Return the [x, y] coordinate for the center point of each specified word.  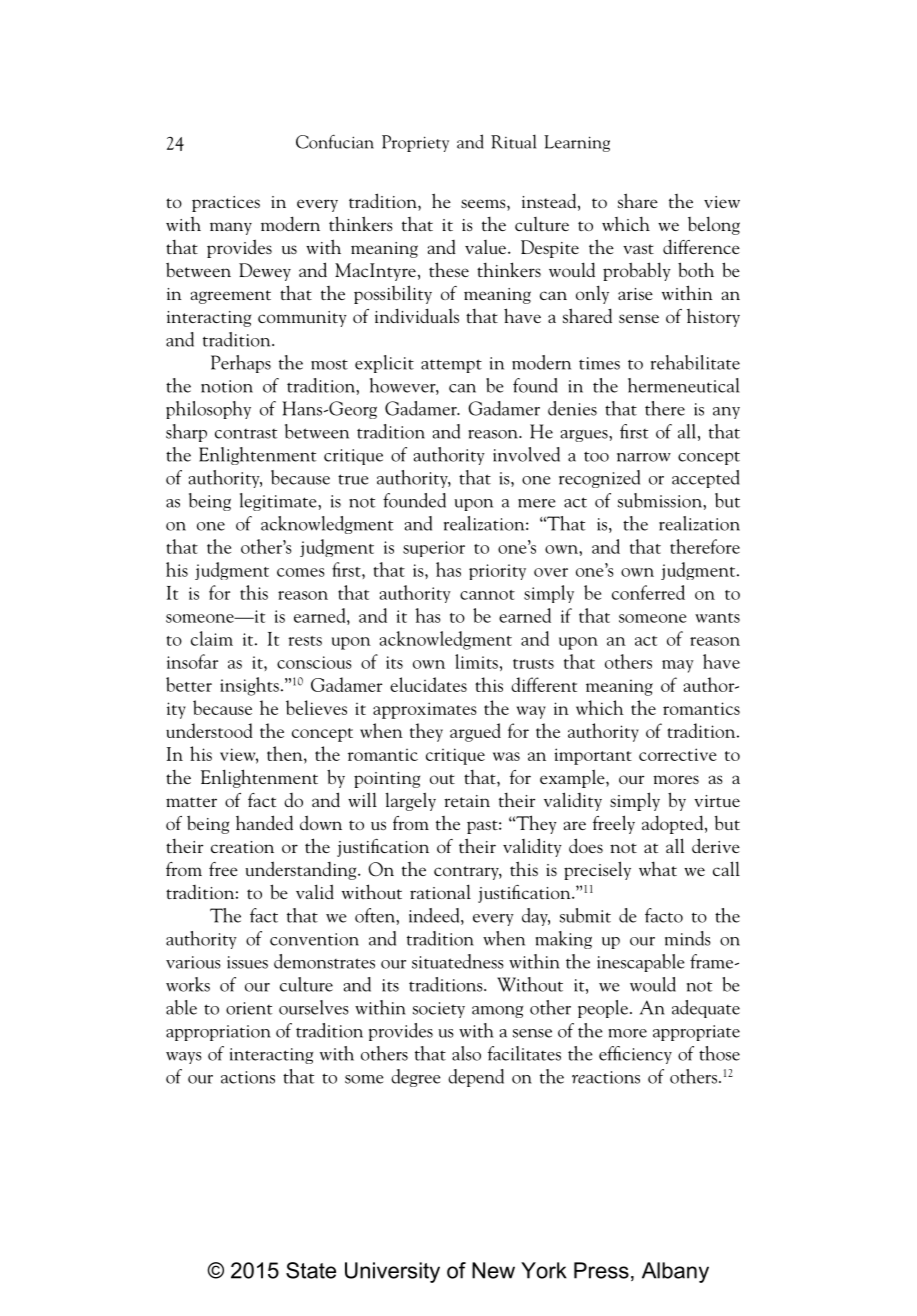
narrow [644, 457]
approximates [425, 710]
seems [484, 205]
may [678, 666]
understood [209, 730]
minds [688, 938]
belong [714, 225]
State [311, 1270]
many [231, 228]
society [439, 1010]
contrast [246, 434]
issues [247, 962]
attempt [451, 366]
